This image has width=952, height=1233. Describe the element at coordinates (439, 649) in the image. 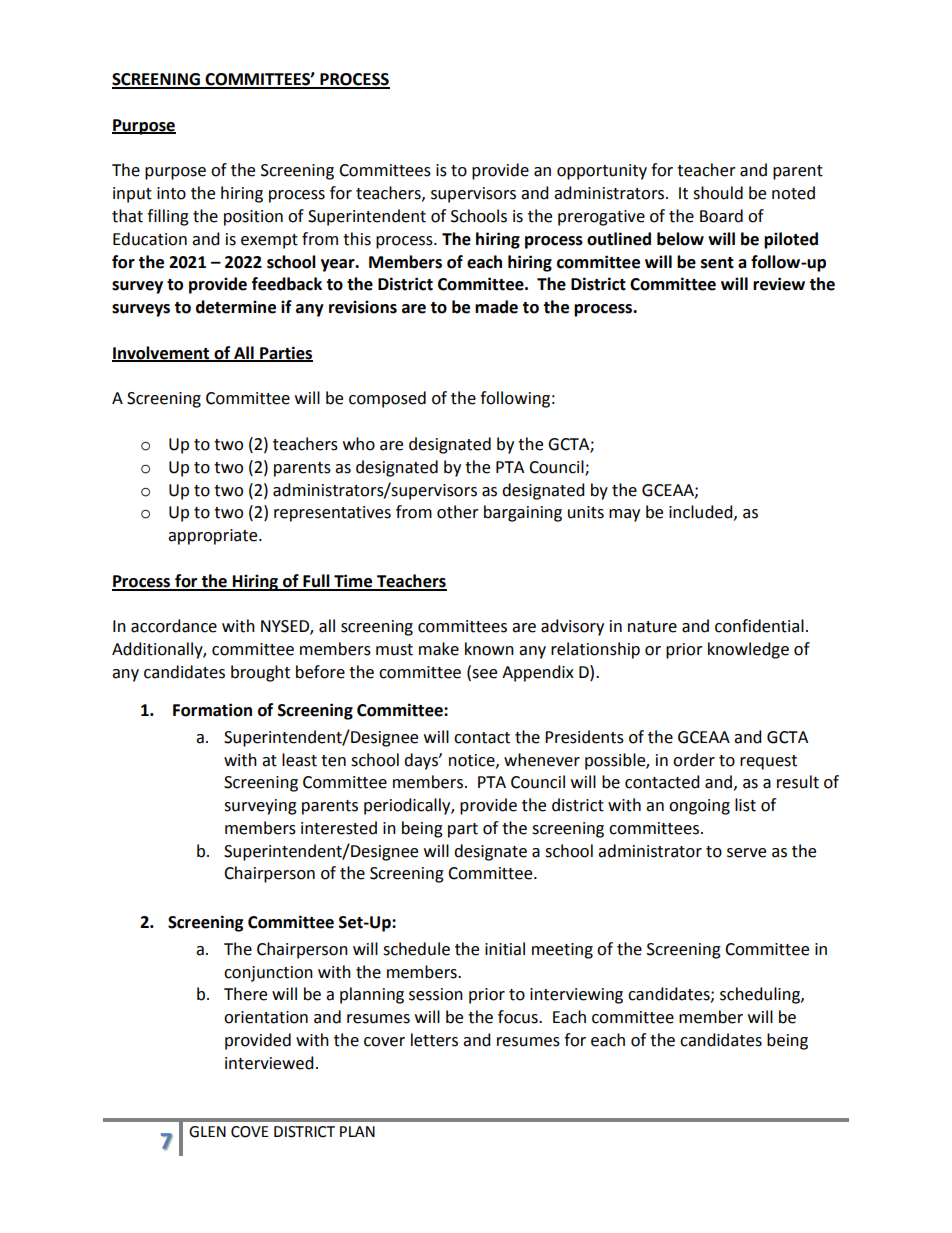

I see `make` at that location.
